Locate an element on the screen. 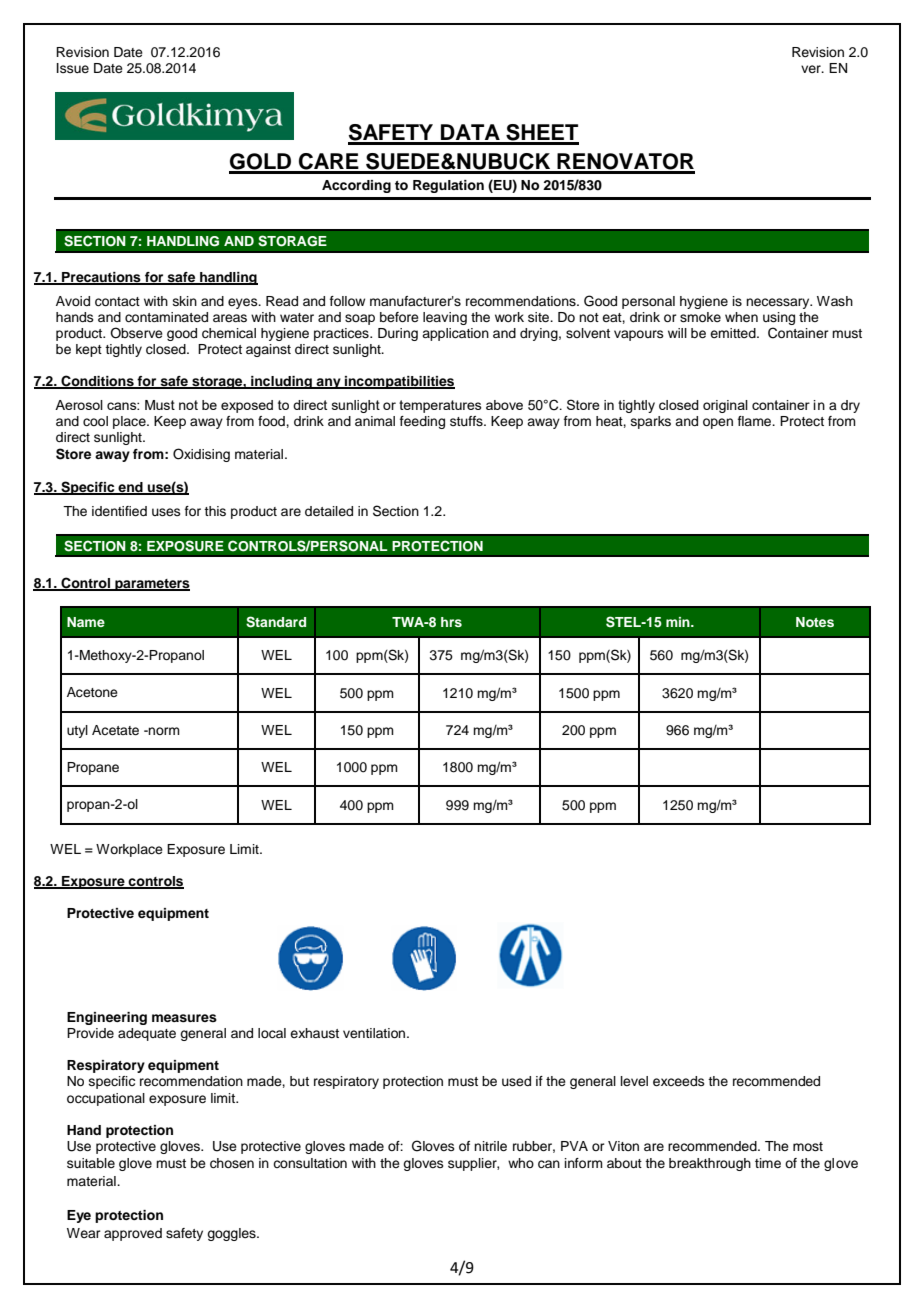 This screenshot has height=1308, width=924. exceeds is located at coordinates (679, 1081).
